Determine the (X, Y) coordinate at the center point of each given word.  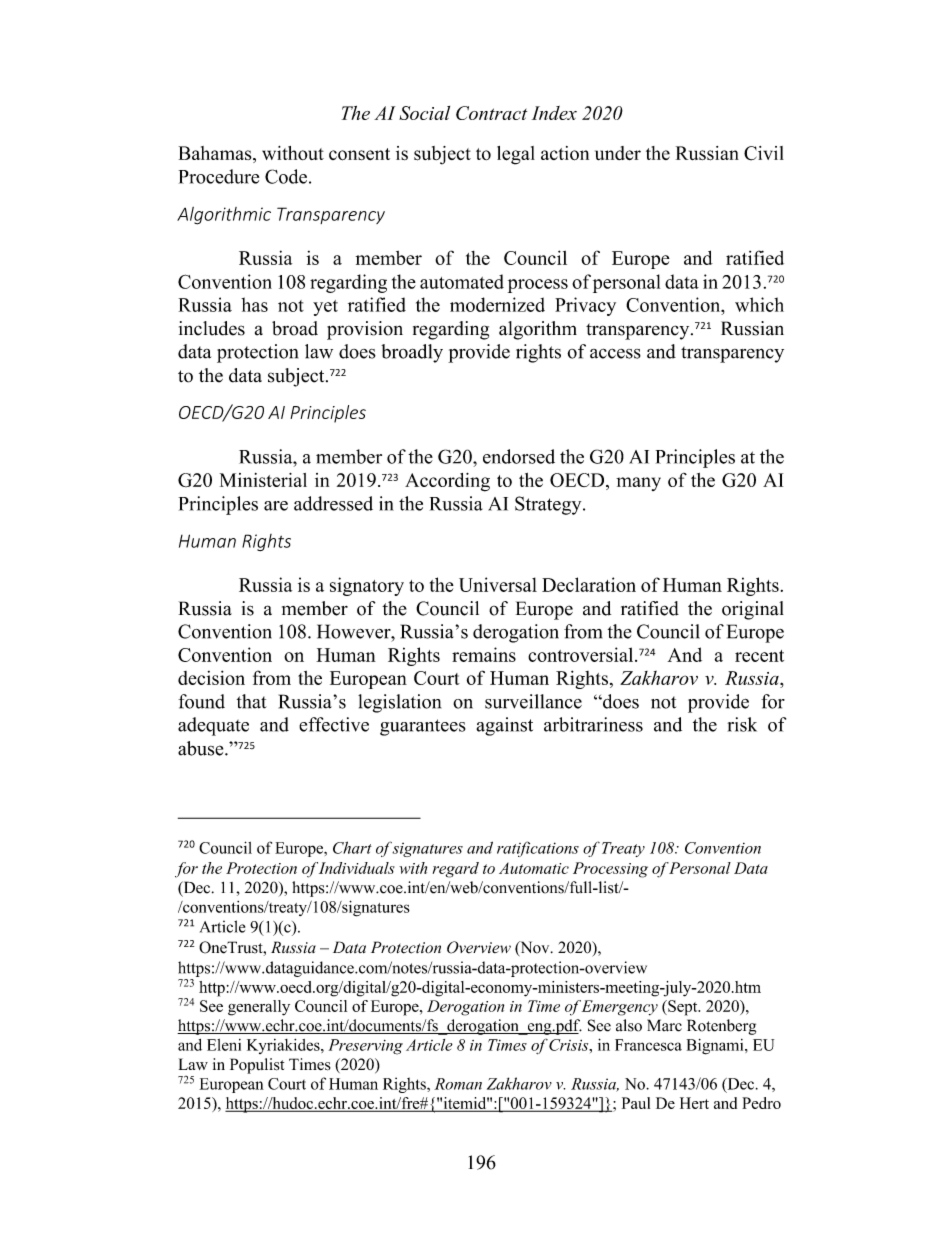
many (638, 484)
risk (742, 724)
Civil (764, 153)
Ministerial (263, 480)
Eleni (224, 1045)
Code (286, 176)
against (504, 726)
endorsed (519, 456)
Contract (491, 113)
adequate (213, 726)
